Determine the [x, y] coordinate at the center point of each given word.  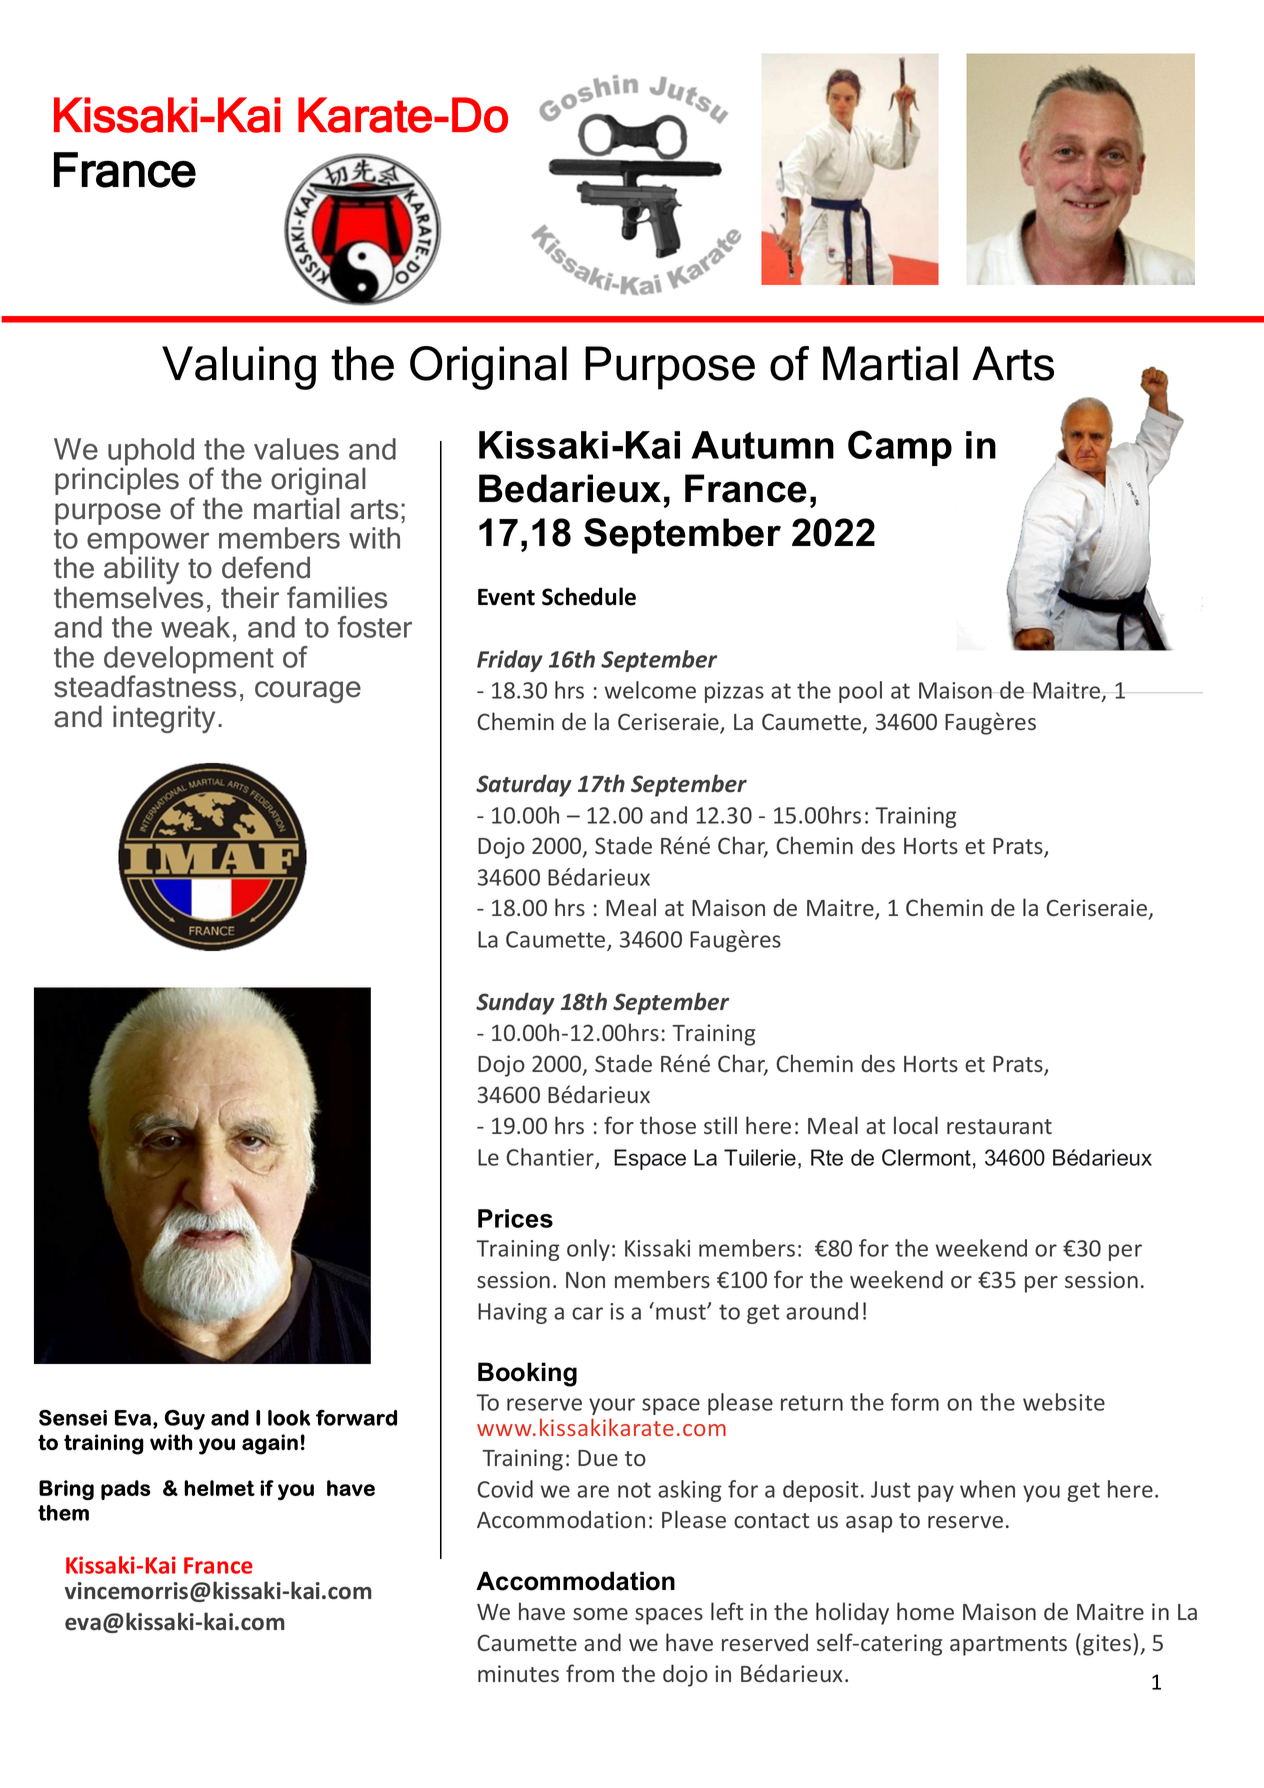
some [600, 1614]
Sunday [515, 1003]
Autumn [762, 445]
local [916, 1125]
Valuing [239, 368]
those [668, 1125]
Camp [900, 448]
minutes [518, 1673]
